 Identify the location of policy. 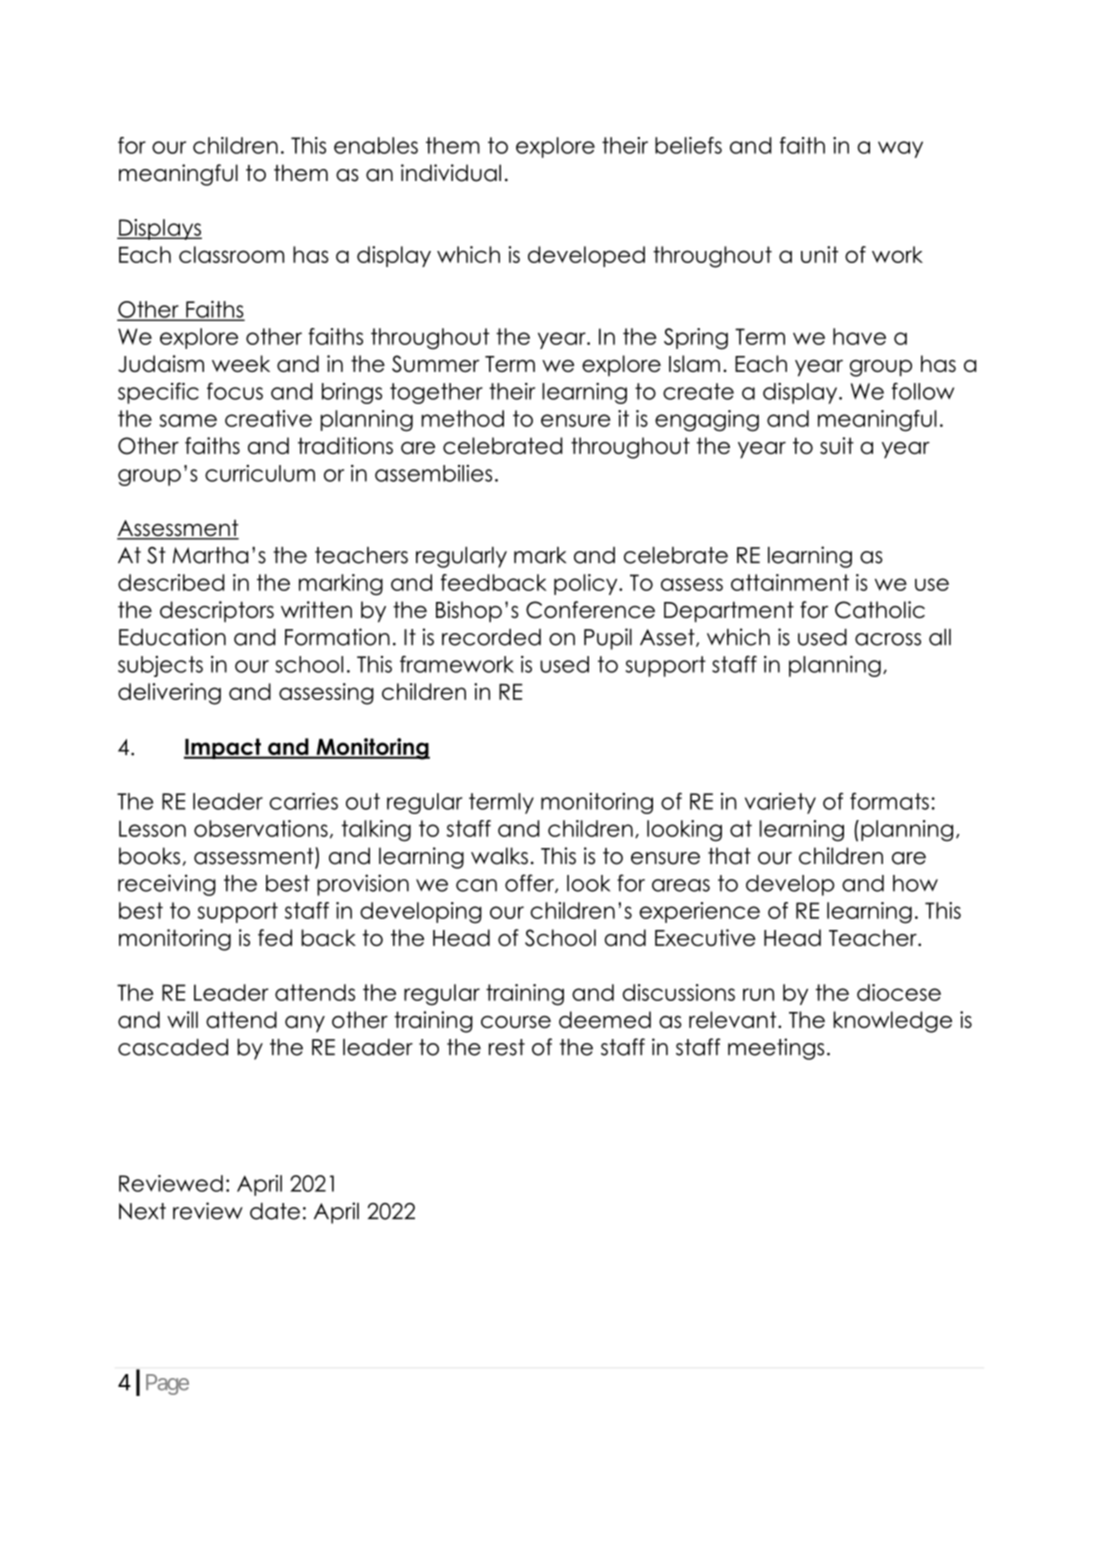
(587, 584).
